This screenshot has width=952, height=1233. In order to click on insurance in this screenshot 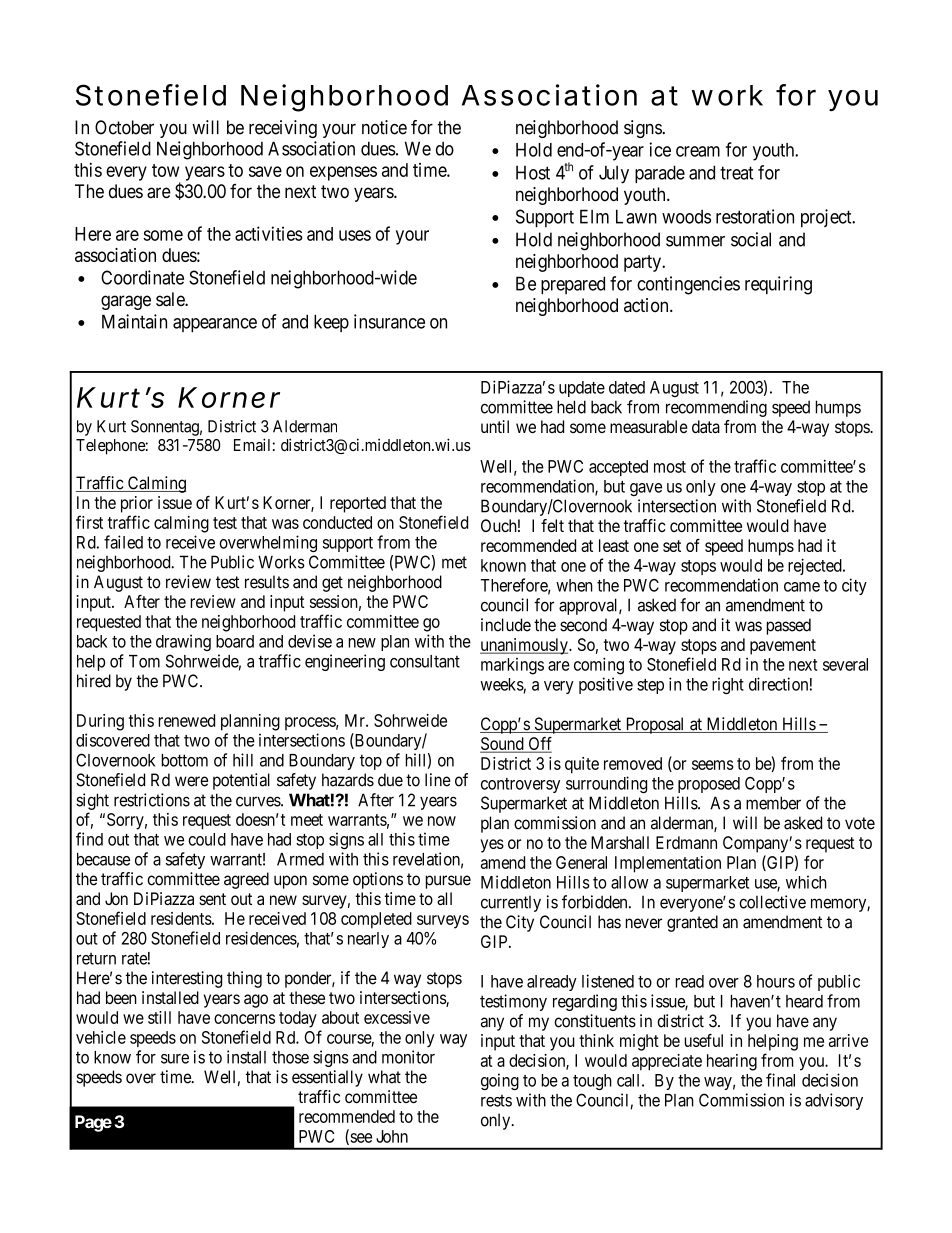, I will do `click(389, 321)`.
